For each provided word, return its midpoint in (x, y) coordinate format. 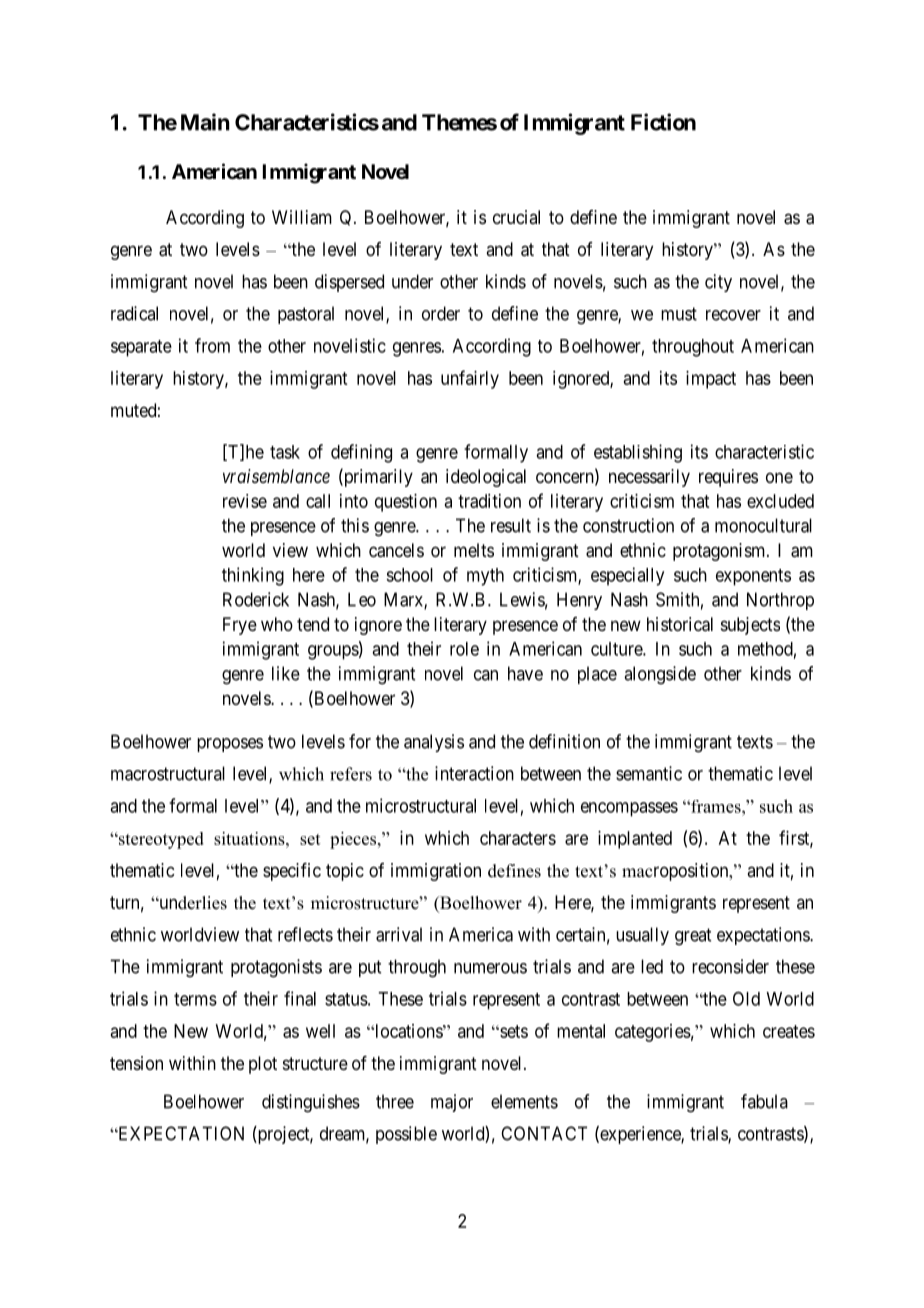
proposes (230, 745)
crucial (516, 217)
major (452, 1103)
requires (728, 478)
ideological (486, 478)
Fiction (663, 122)
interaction (474, 773)
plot (263, 1065)
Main (205, 122)
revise (245, 501)
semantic (649, 773)
